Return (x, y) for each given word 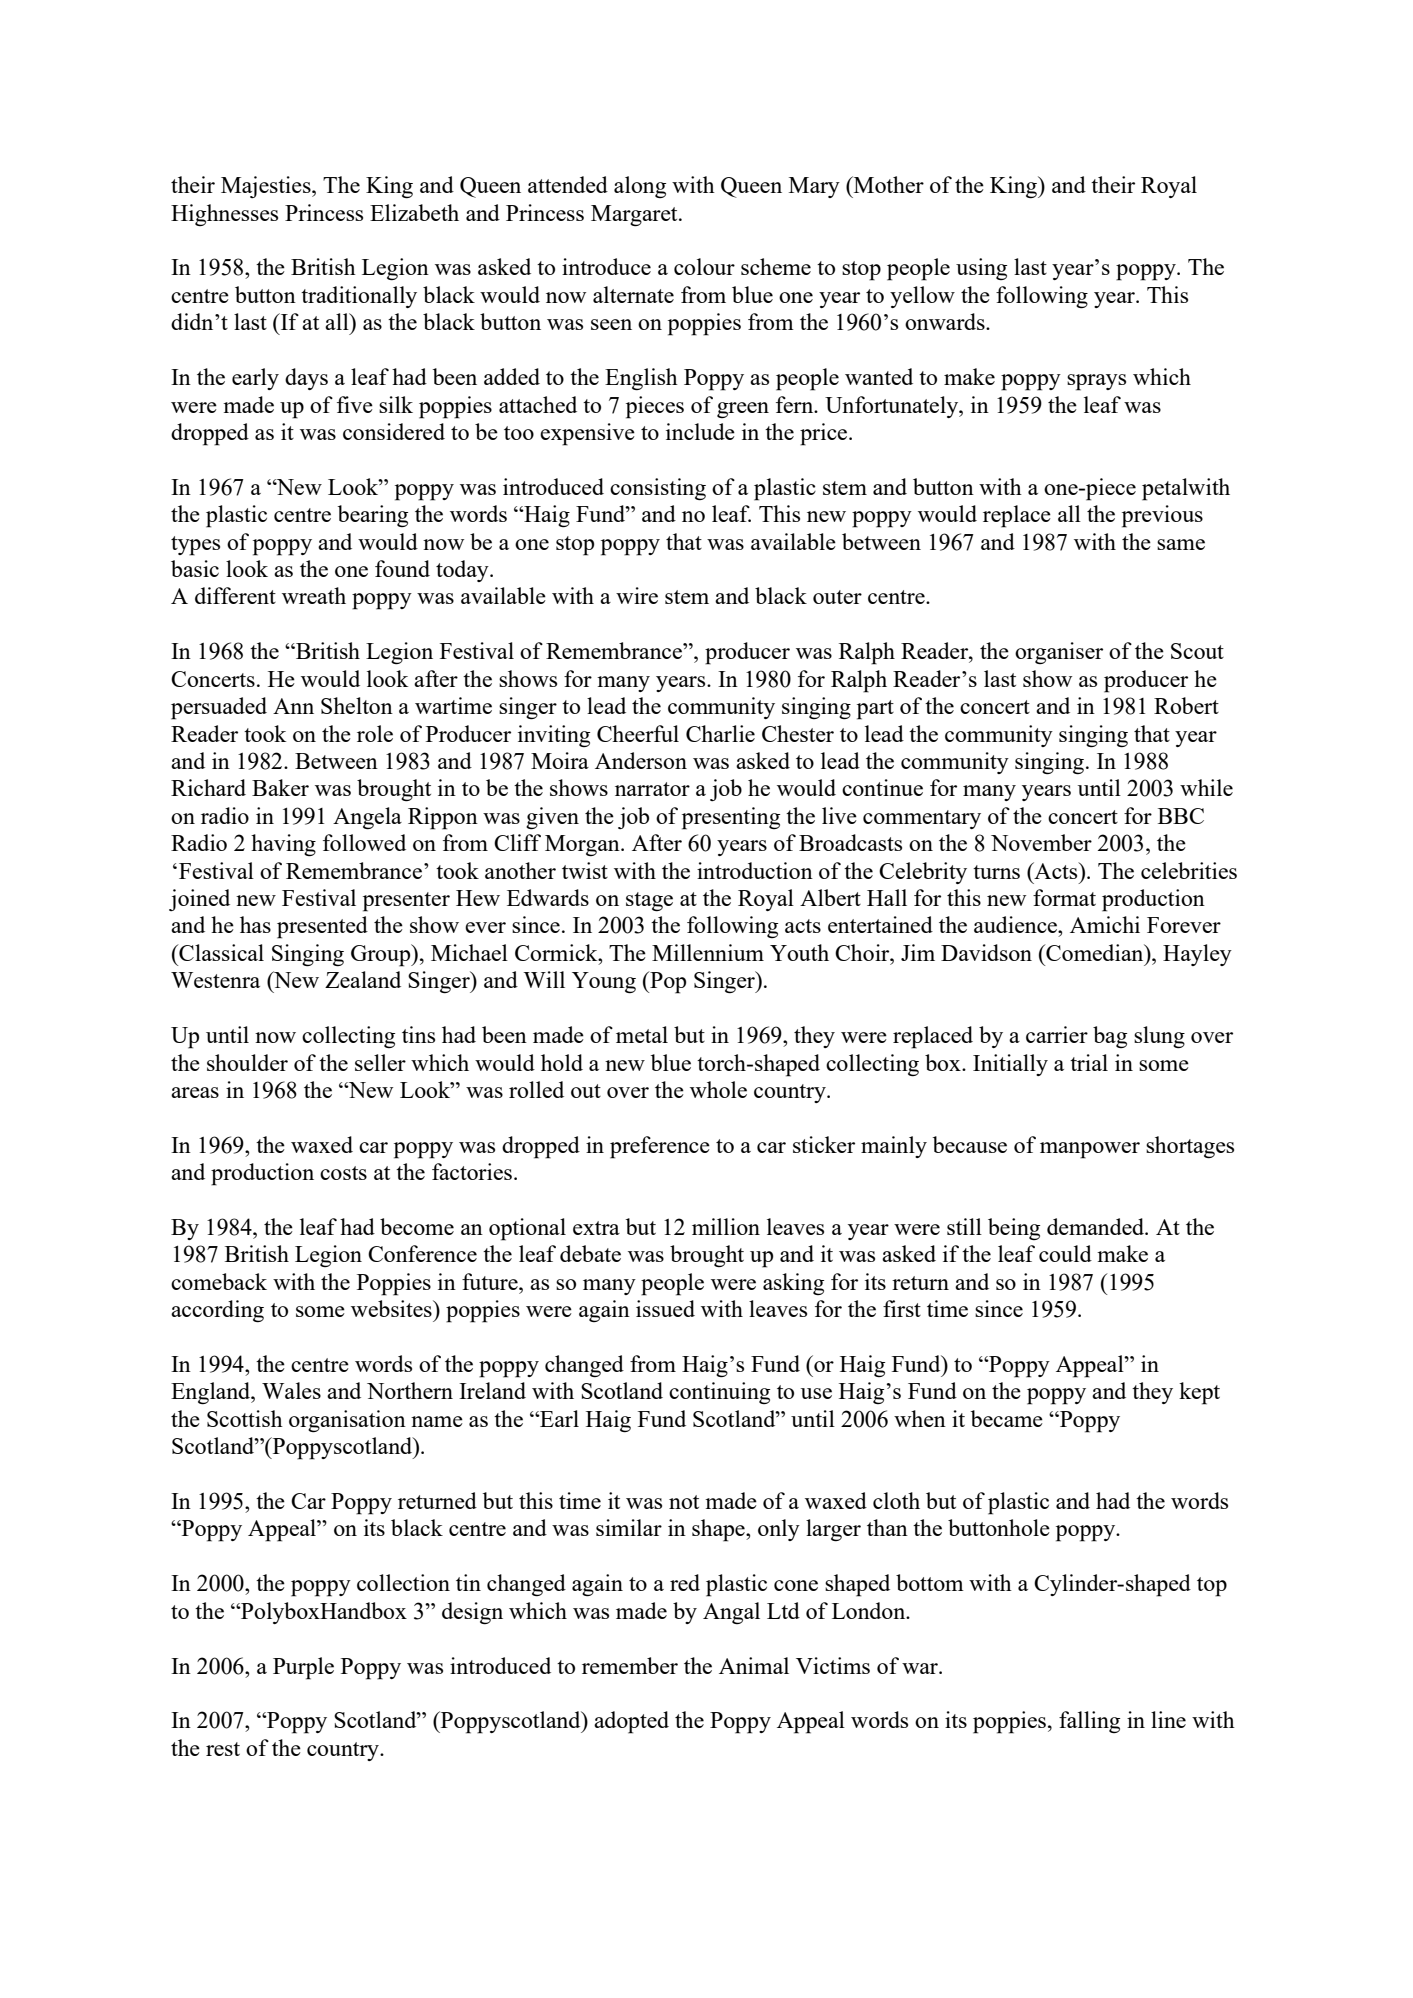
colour (704, 266)
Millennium (708, 952)
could (1065, 1253)
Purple (303, 1668)
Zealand (363, 979)
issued (665, 1308)
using (981, 269)
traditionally (359, 297)
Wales (291, 1390)
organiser (1059, 653)
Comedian (1095, 952)
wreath (314, 595)
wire (637, 595)
